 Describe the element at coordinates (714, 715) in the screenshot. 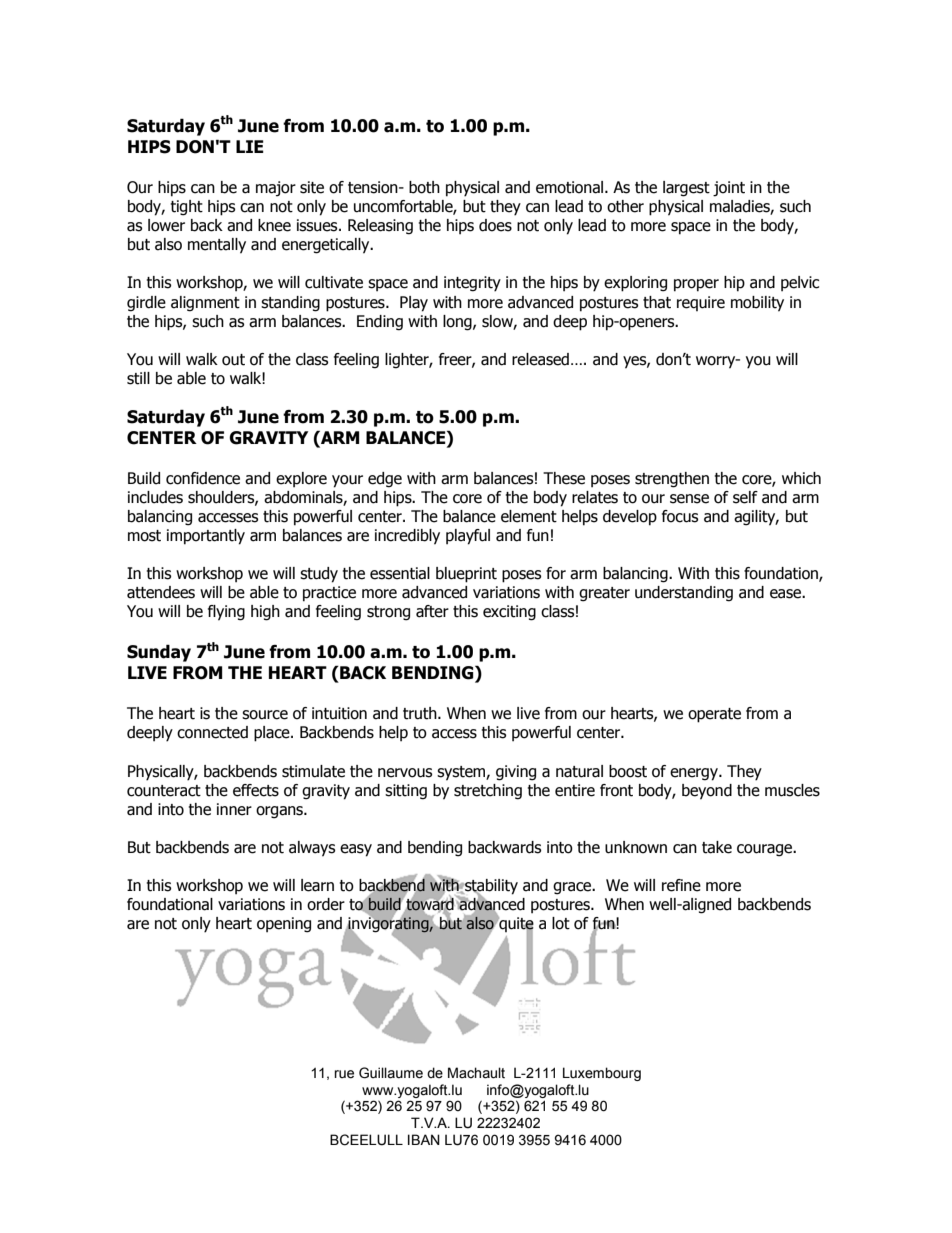

I see `operate` at that location.
